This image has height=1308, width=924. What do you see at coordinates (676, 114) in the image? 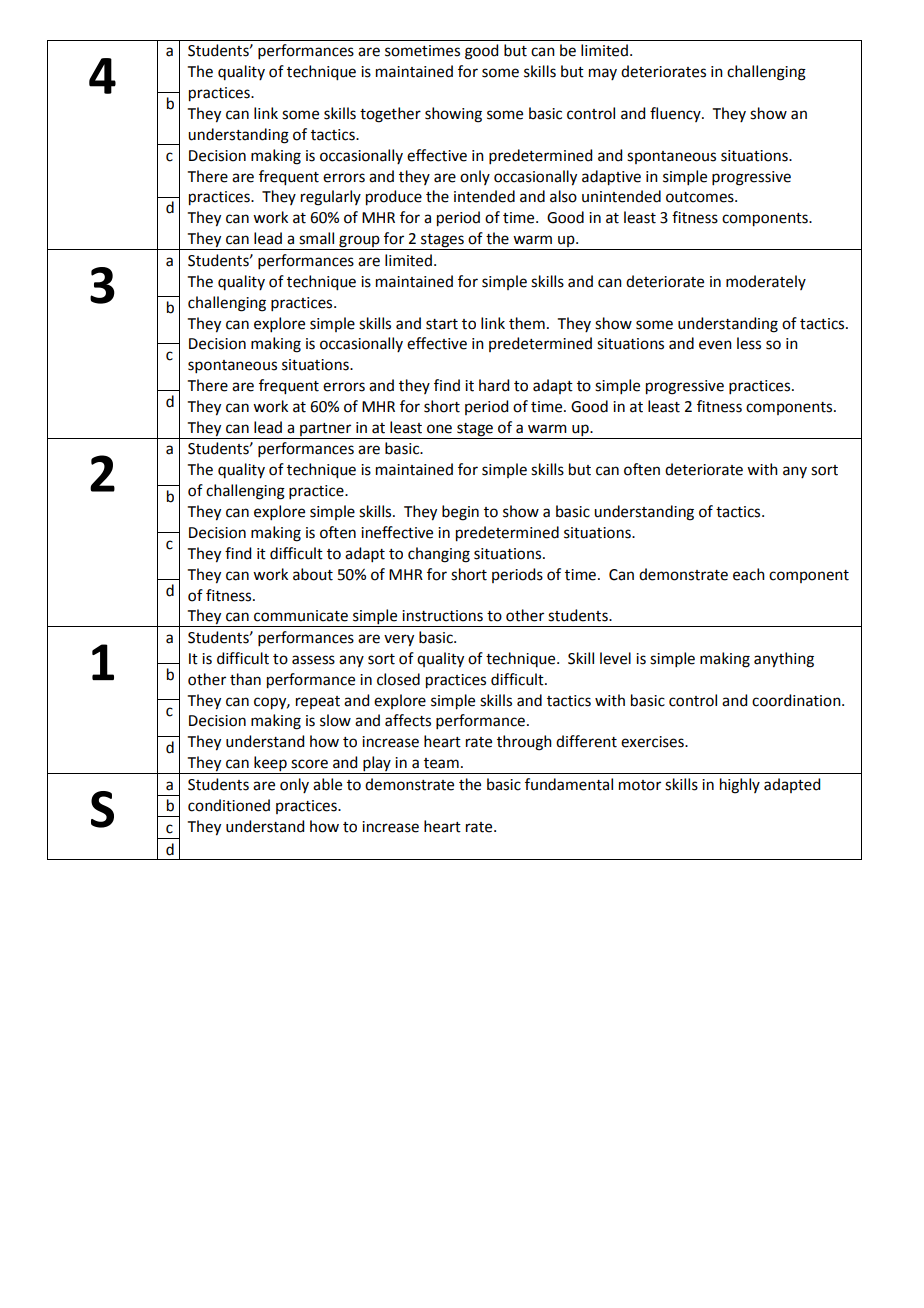
I see `fluency` at bounding box center [676, 114].
